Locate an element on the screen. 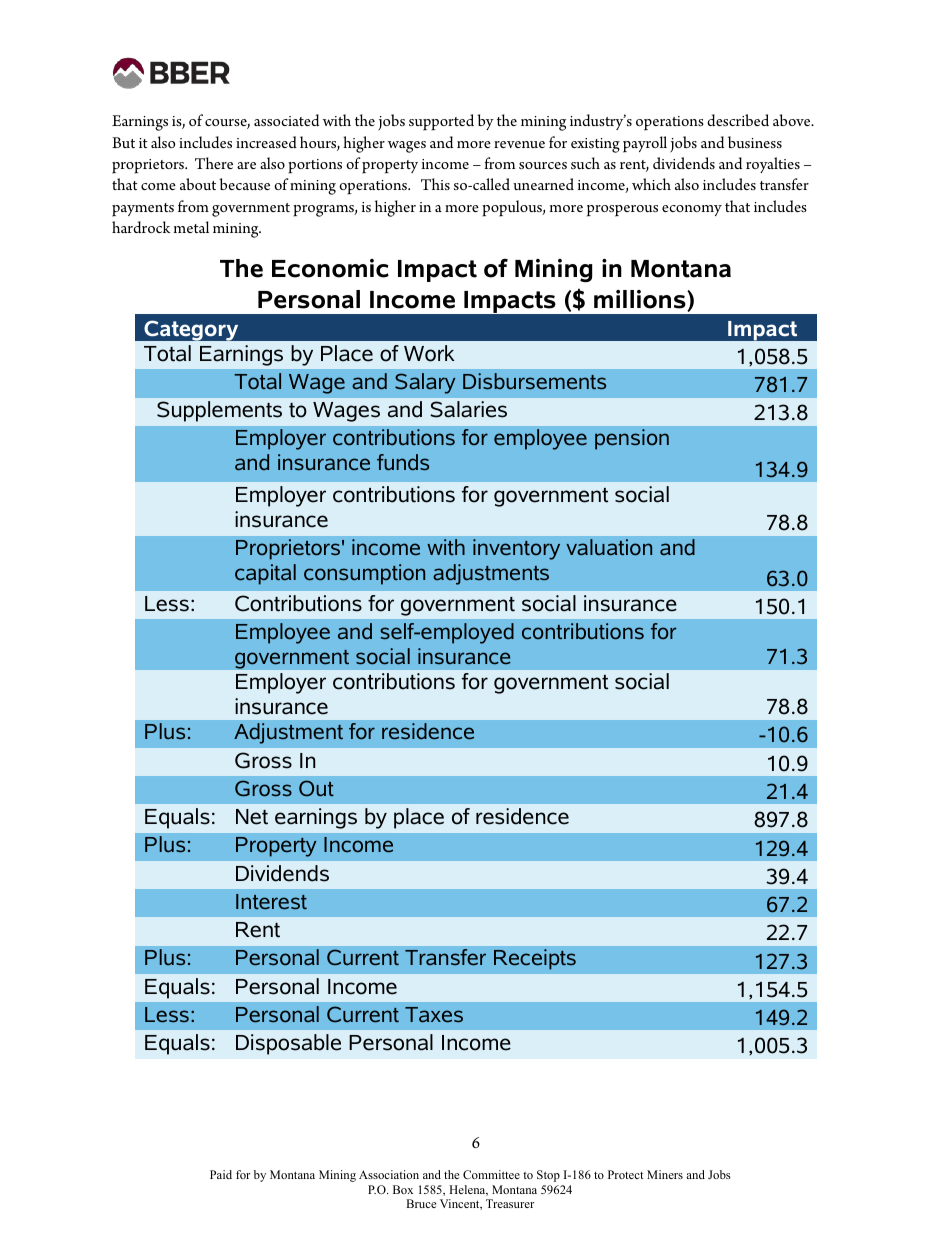 This screenshot has height=1233, width=952. inventory is located at coordinates (516, 549).
